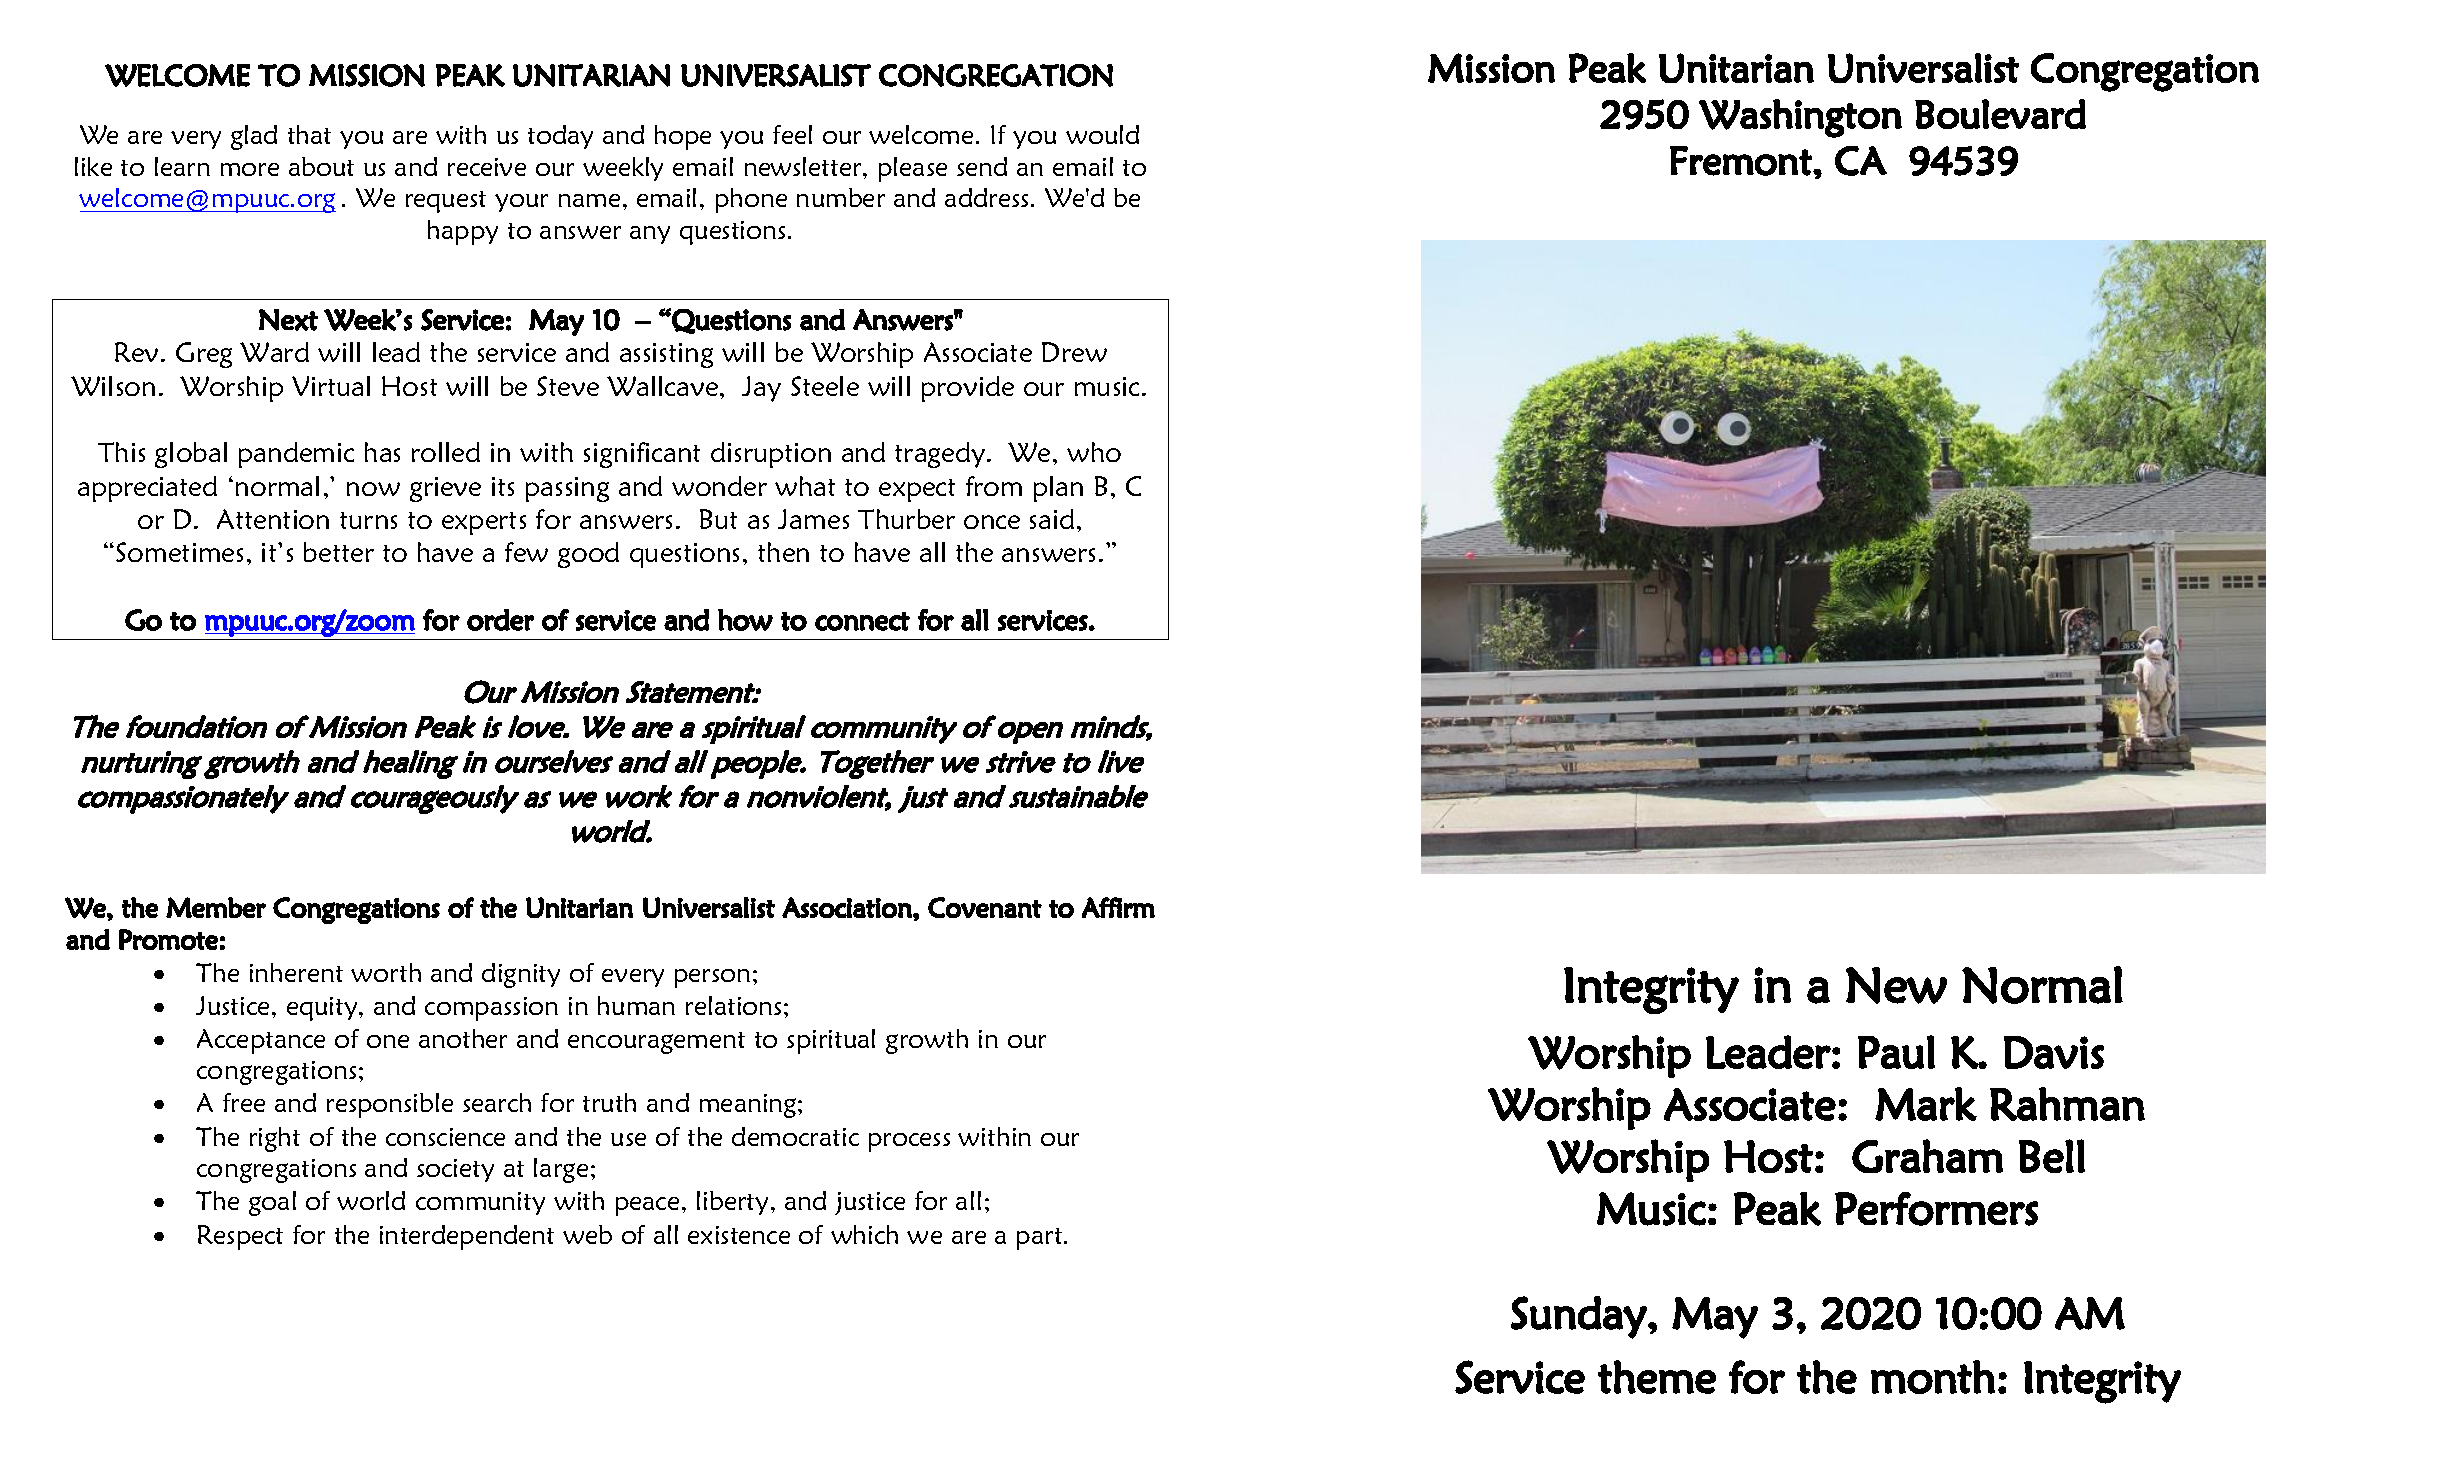 The height and width of the screenshot is (1479, 2437). I want to click on Affirm, so click(1118, 907).
